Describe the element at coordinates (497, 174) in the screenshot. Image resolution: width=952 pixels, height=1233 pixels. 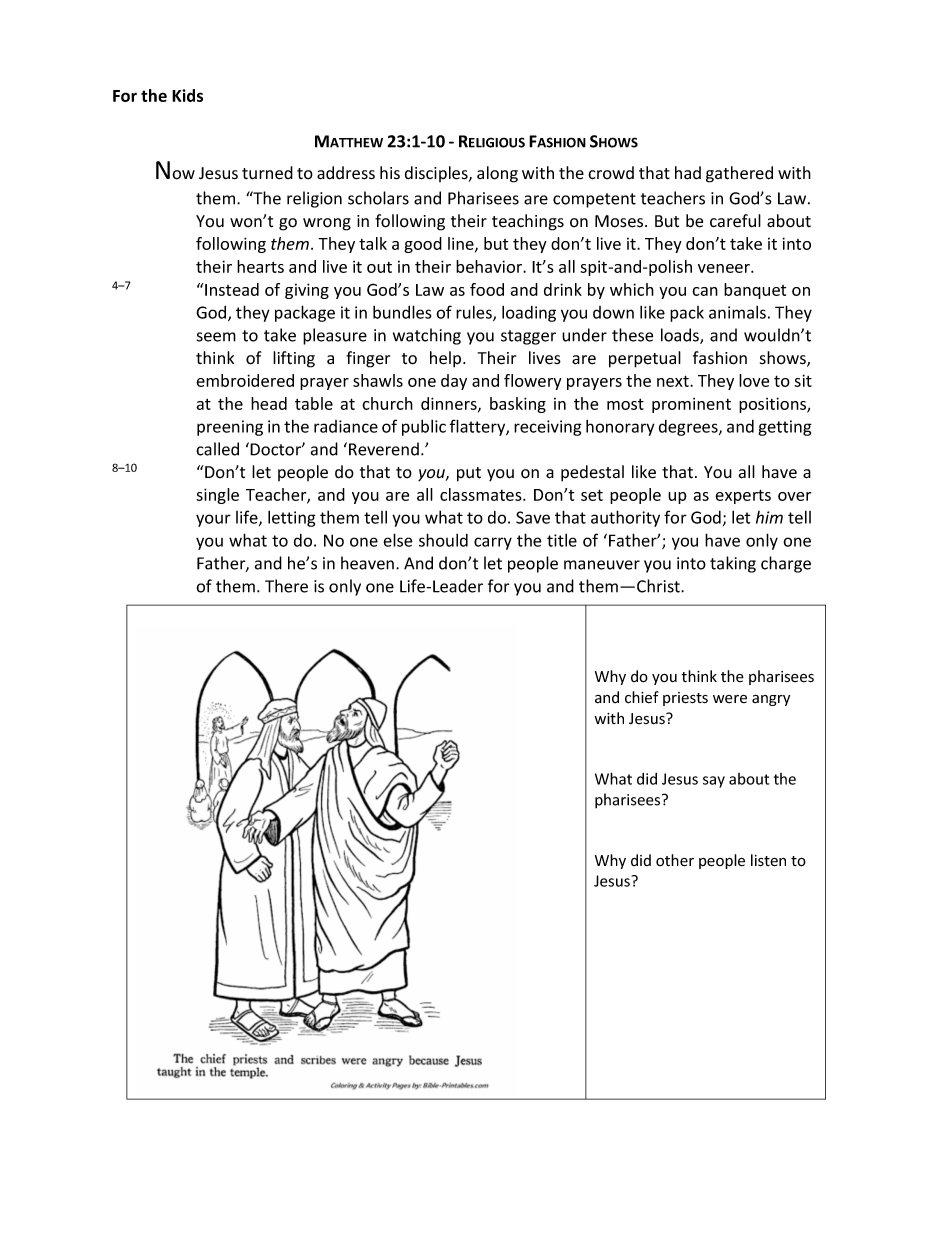
I see `along` at that location.
